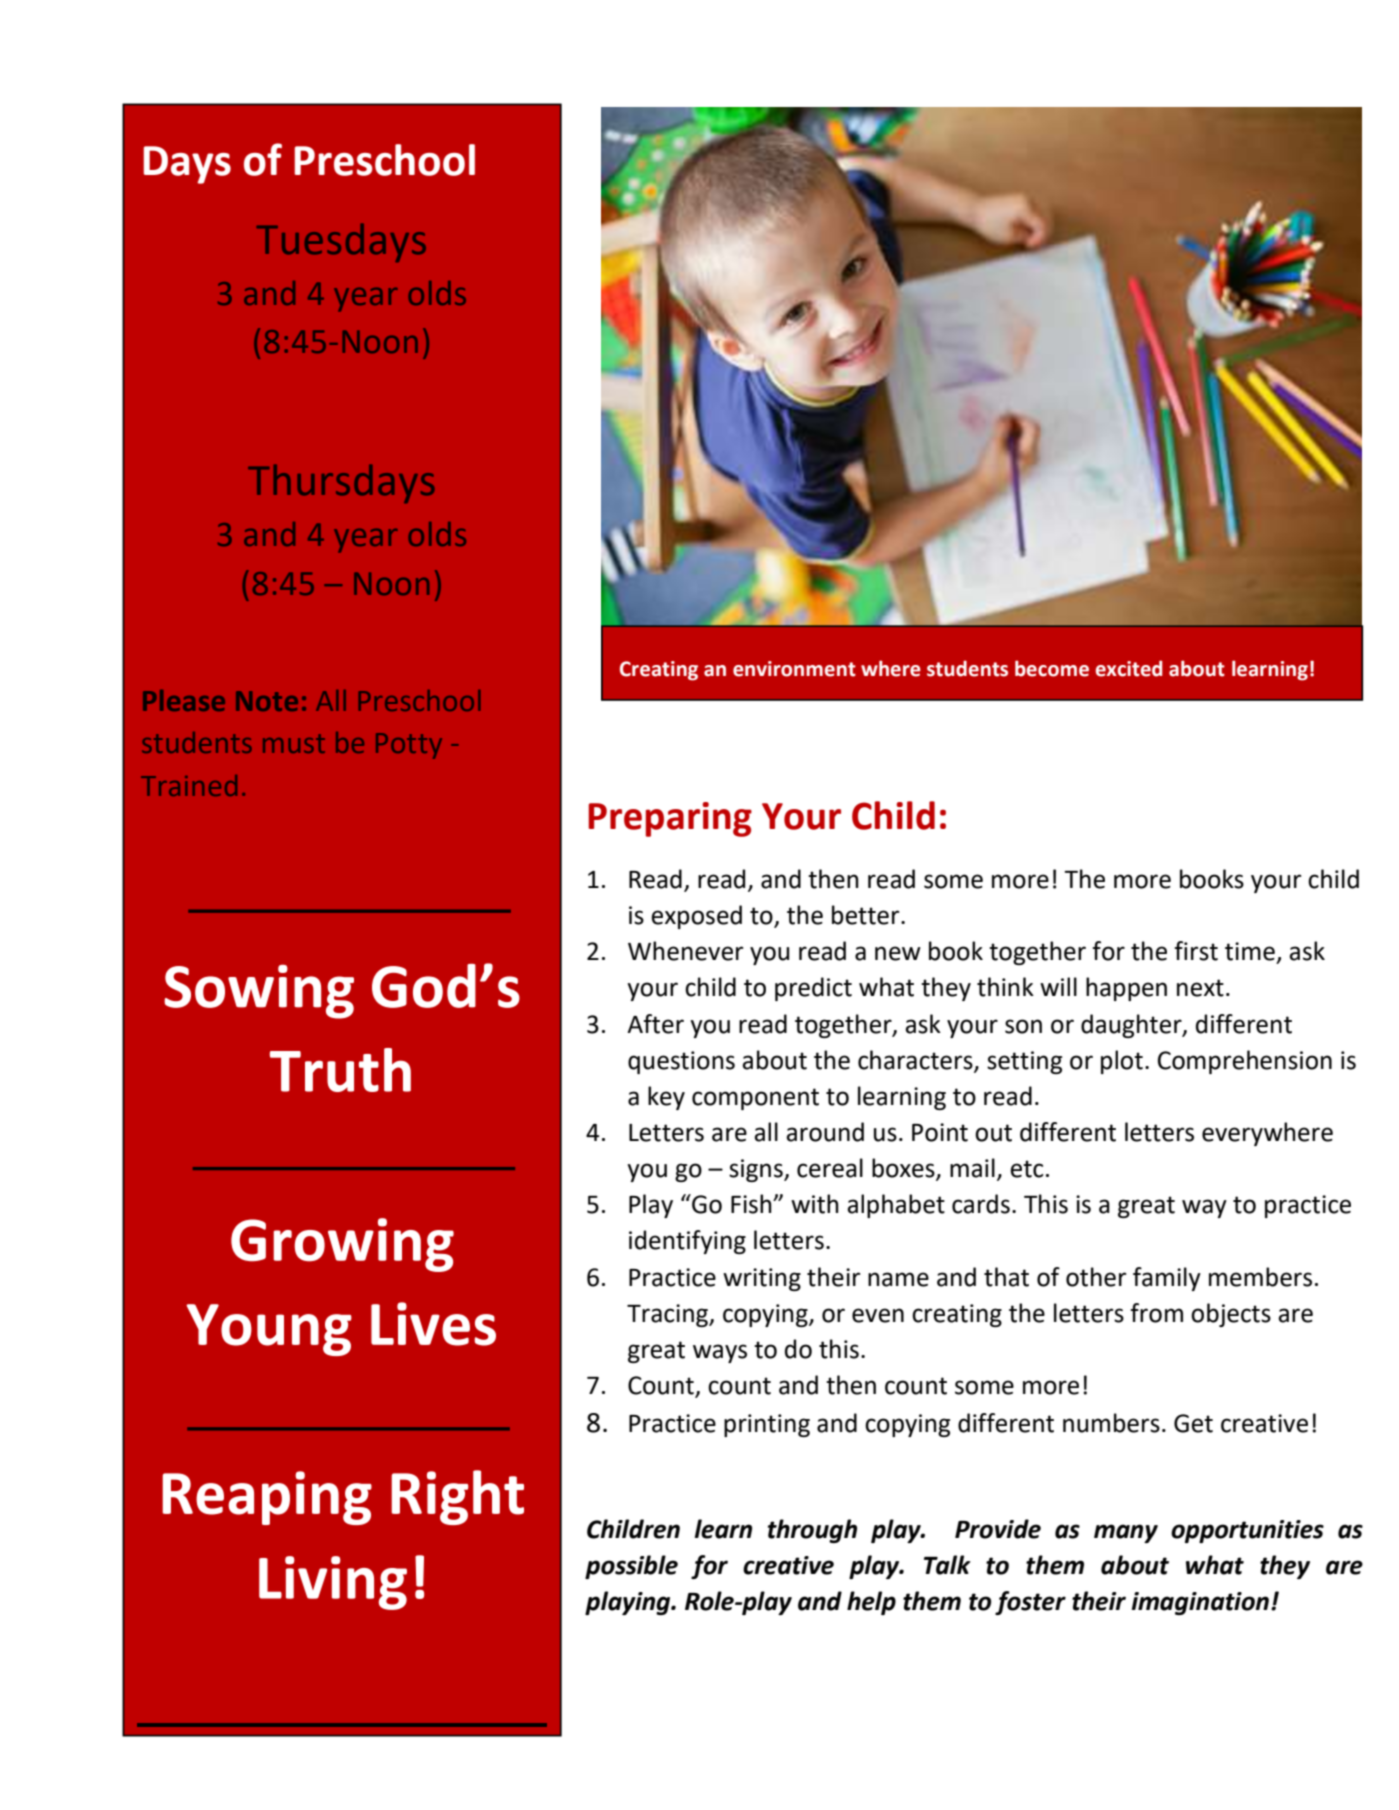 The image size is (1399, 1810). What do you see at coordinates (1129, 668) in the page?
I see `excited` at bounding box center [1129, 668].
